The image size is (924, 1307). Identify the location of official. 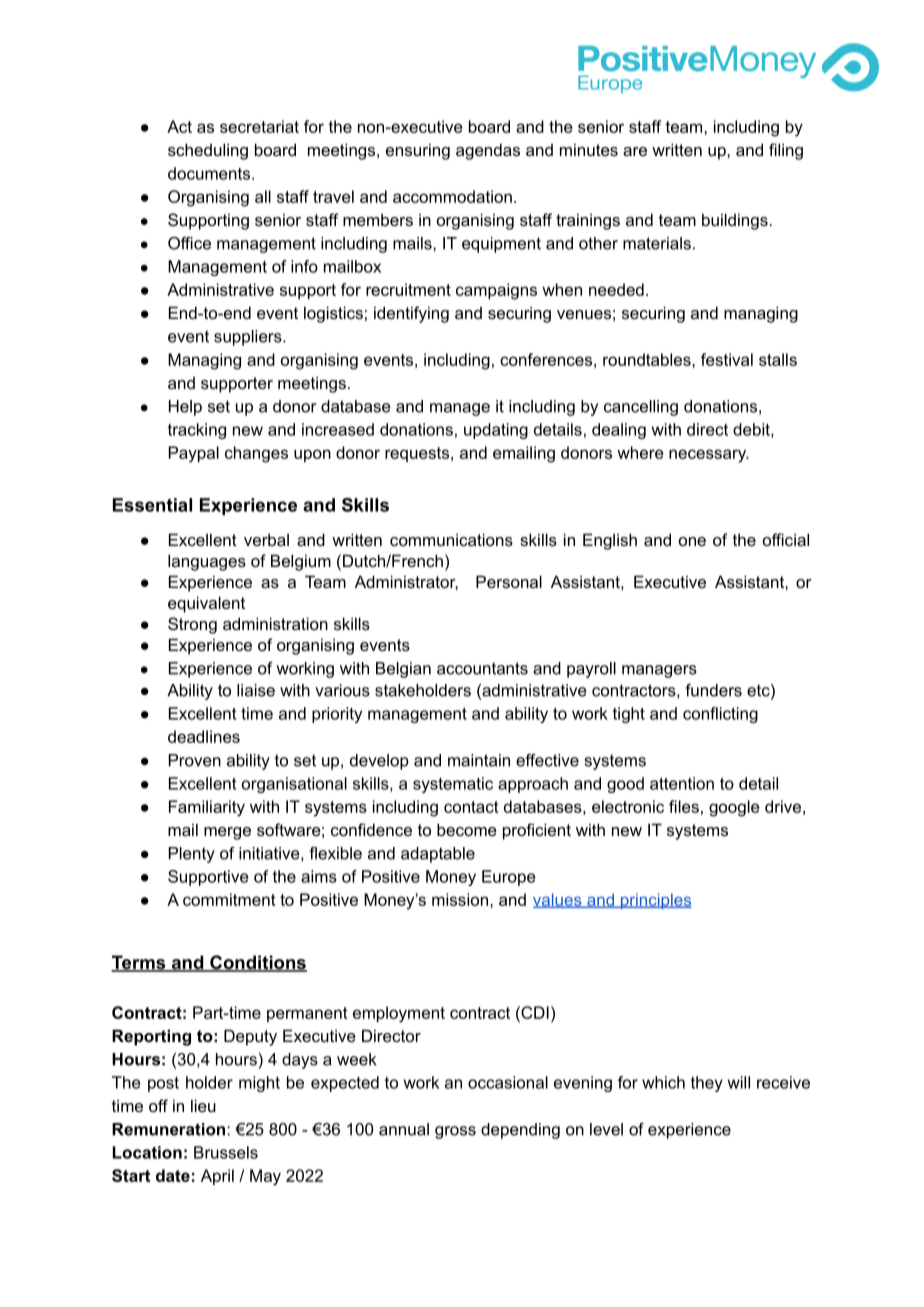
(786, 539).
